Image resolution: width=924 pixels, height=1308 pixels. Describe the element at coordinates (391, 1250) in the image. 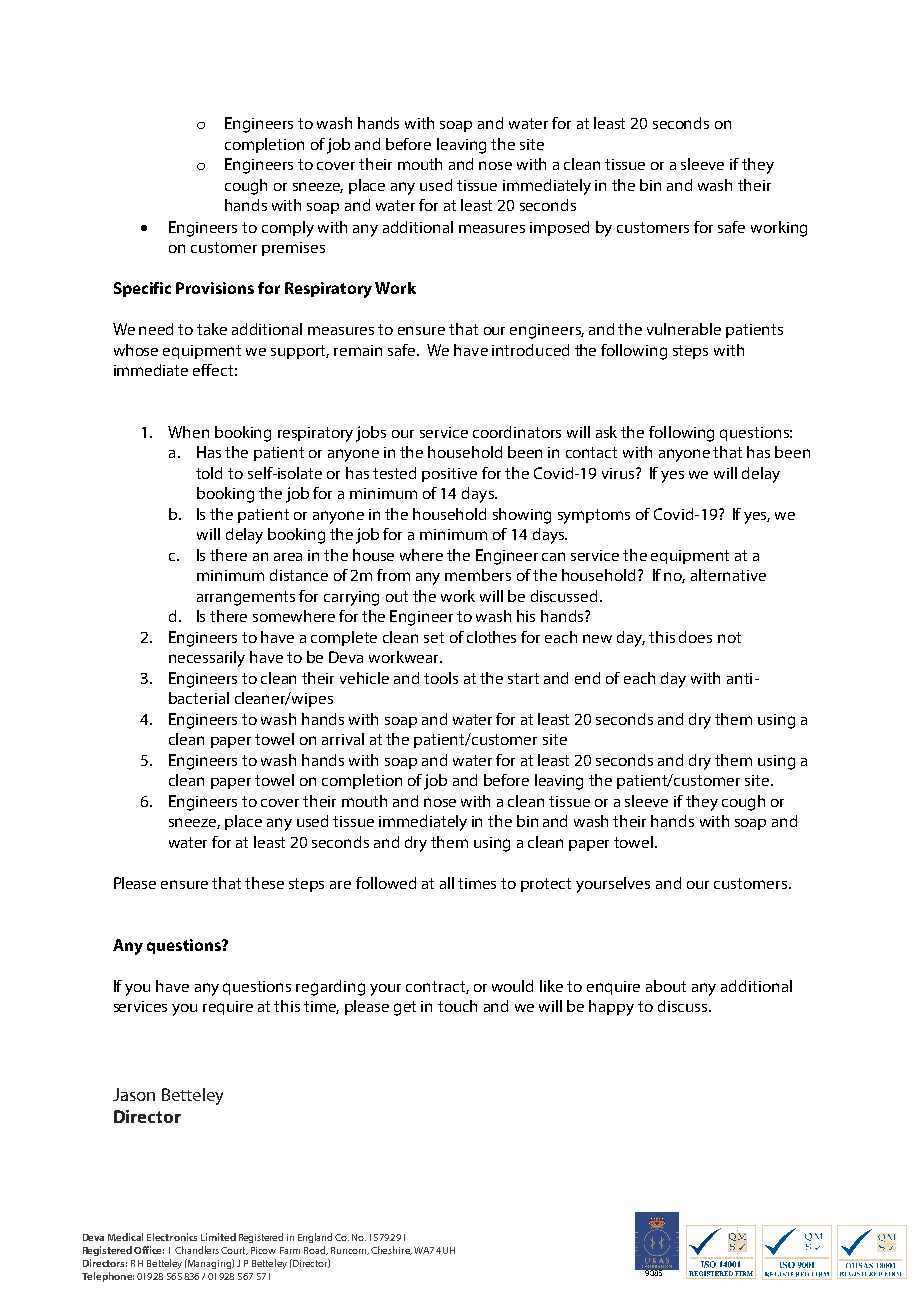

I see `Cheshire` at that location.
